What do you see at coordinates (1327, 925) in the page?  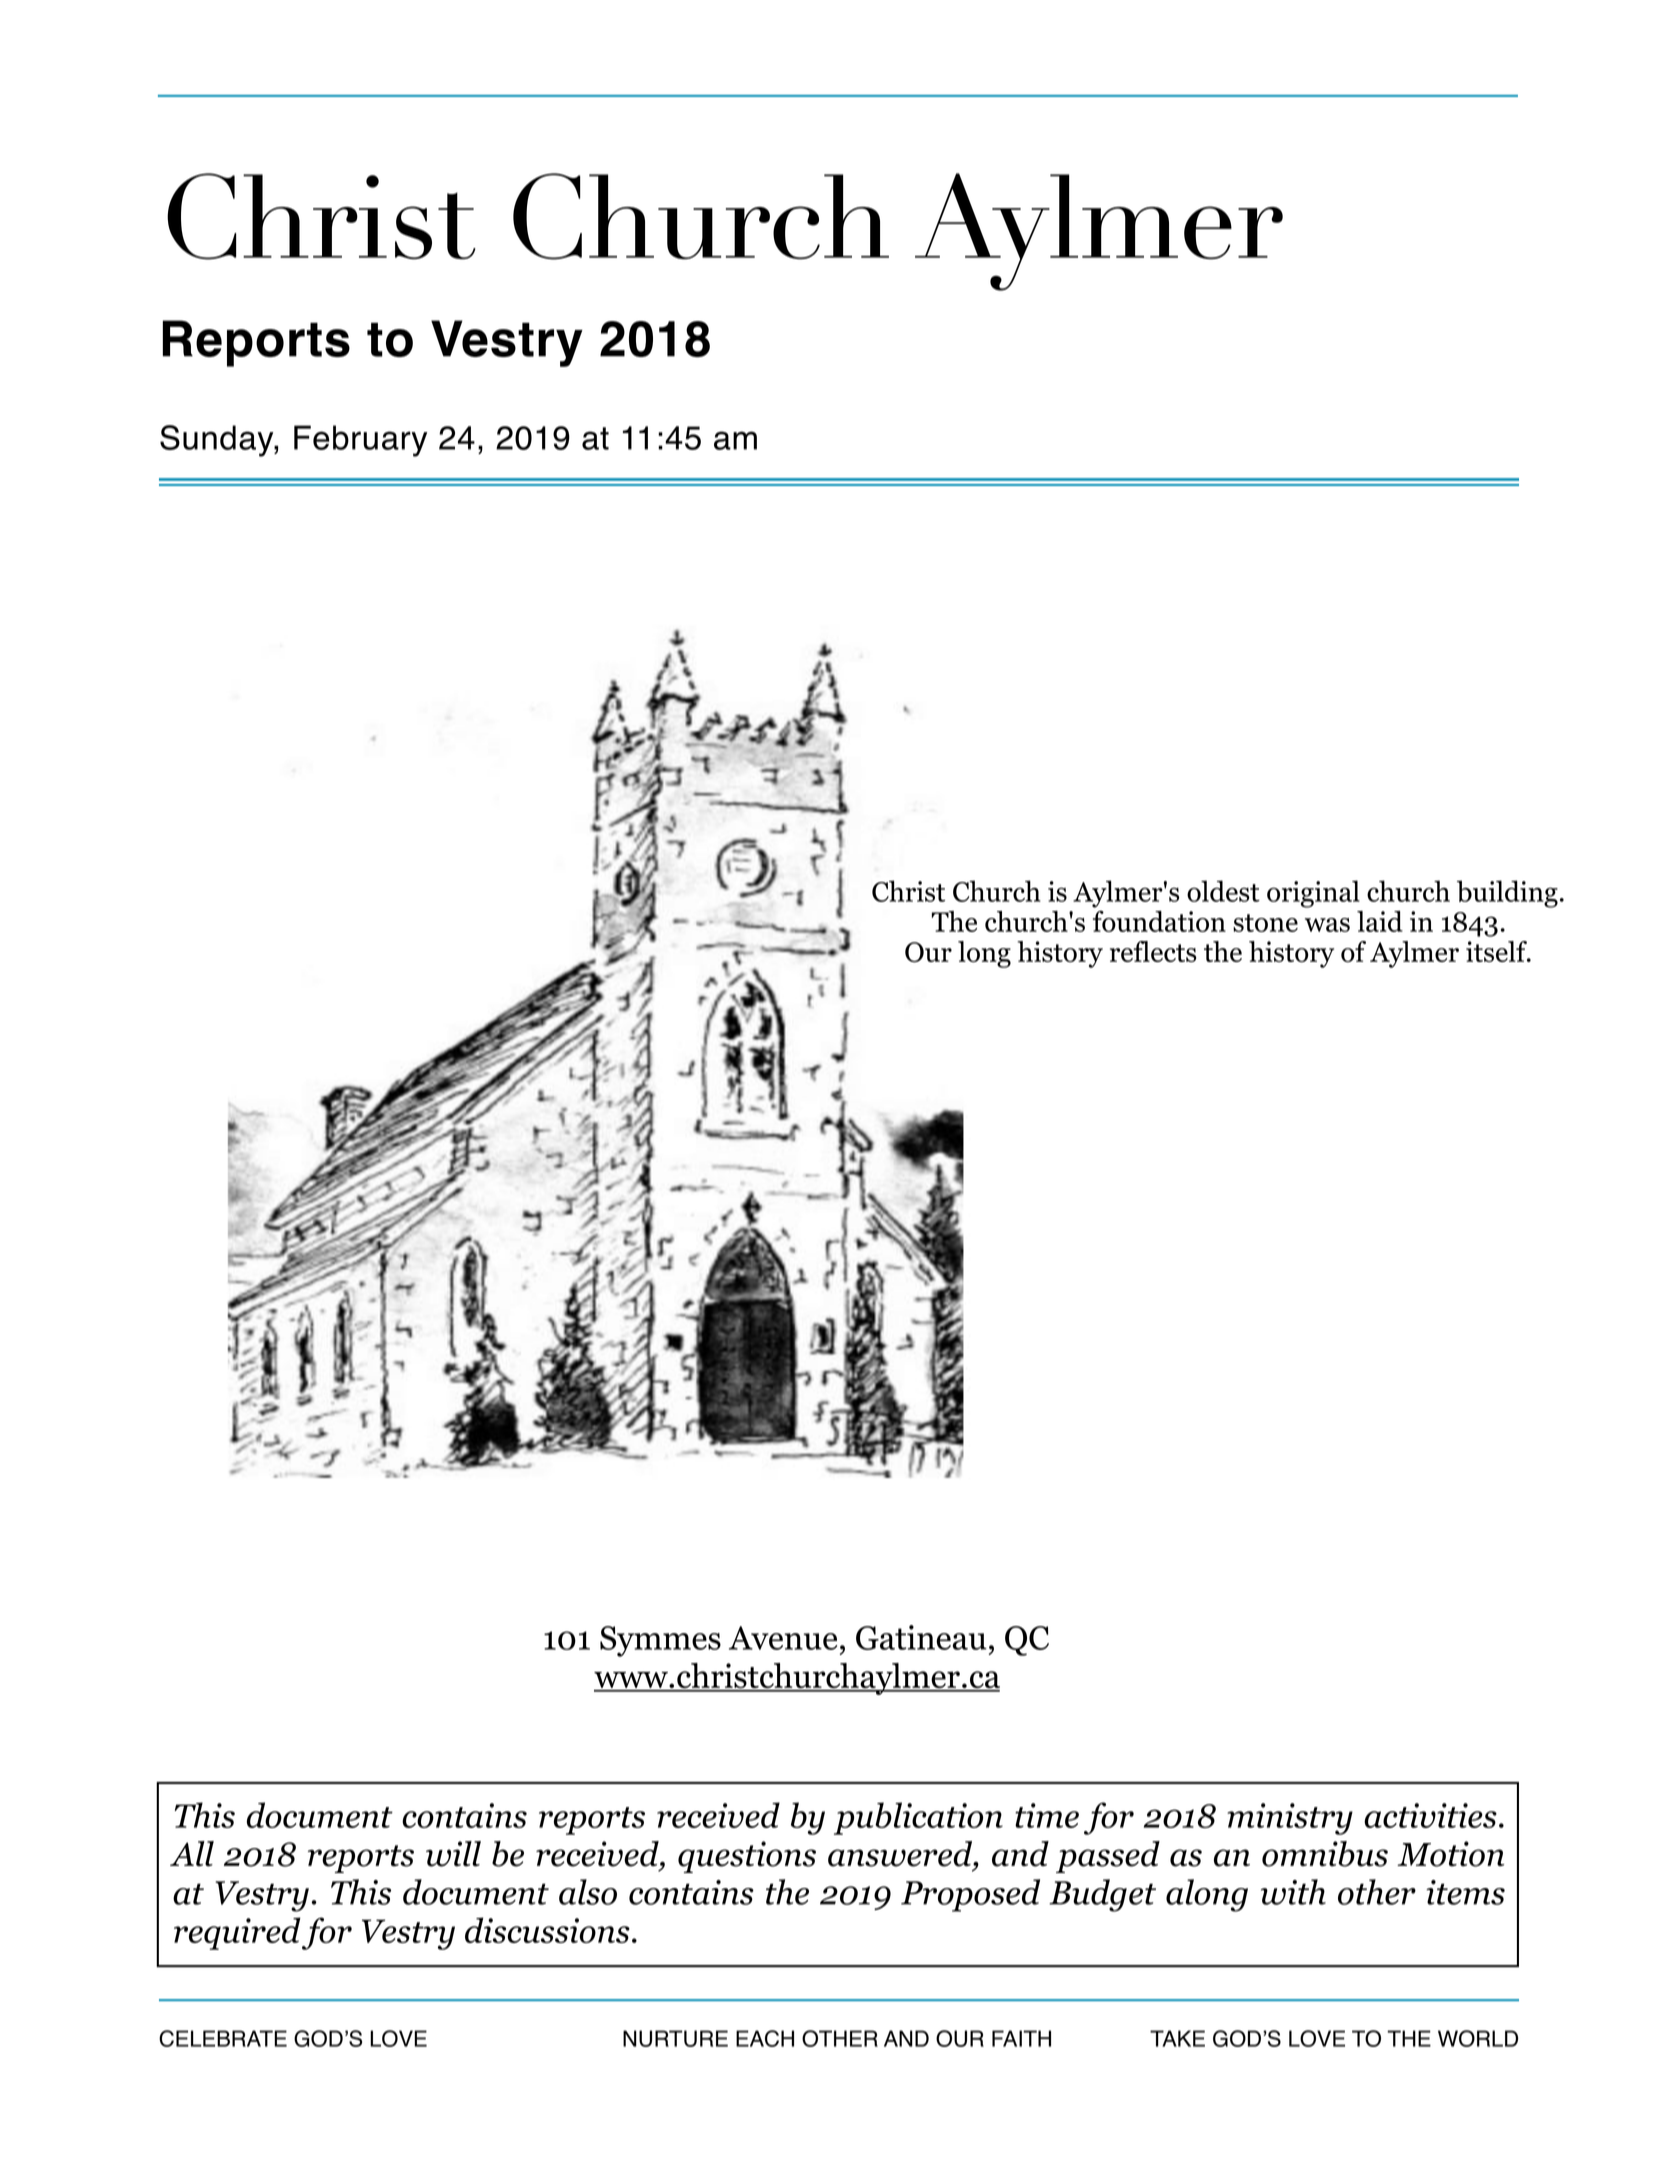 I see `was` at bounding box center [1327, 925].
